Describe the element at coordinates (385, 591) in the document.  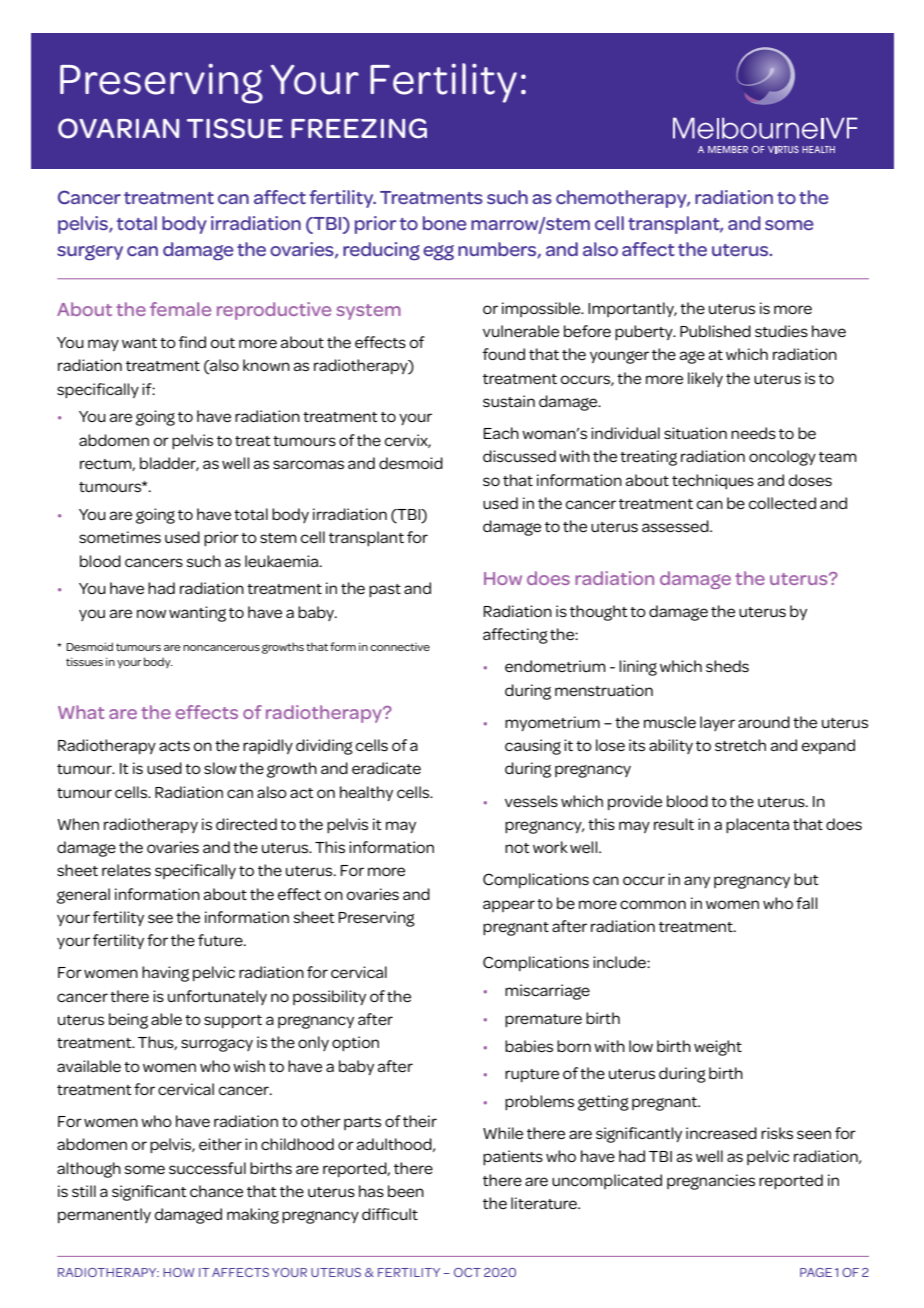
I see `past` at that location.
